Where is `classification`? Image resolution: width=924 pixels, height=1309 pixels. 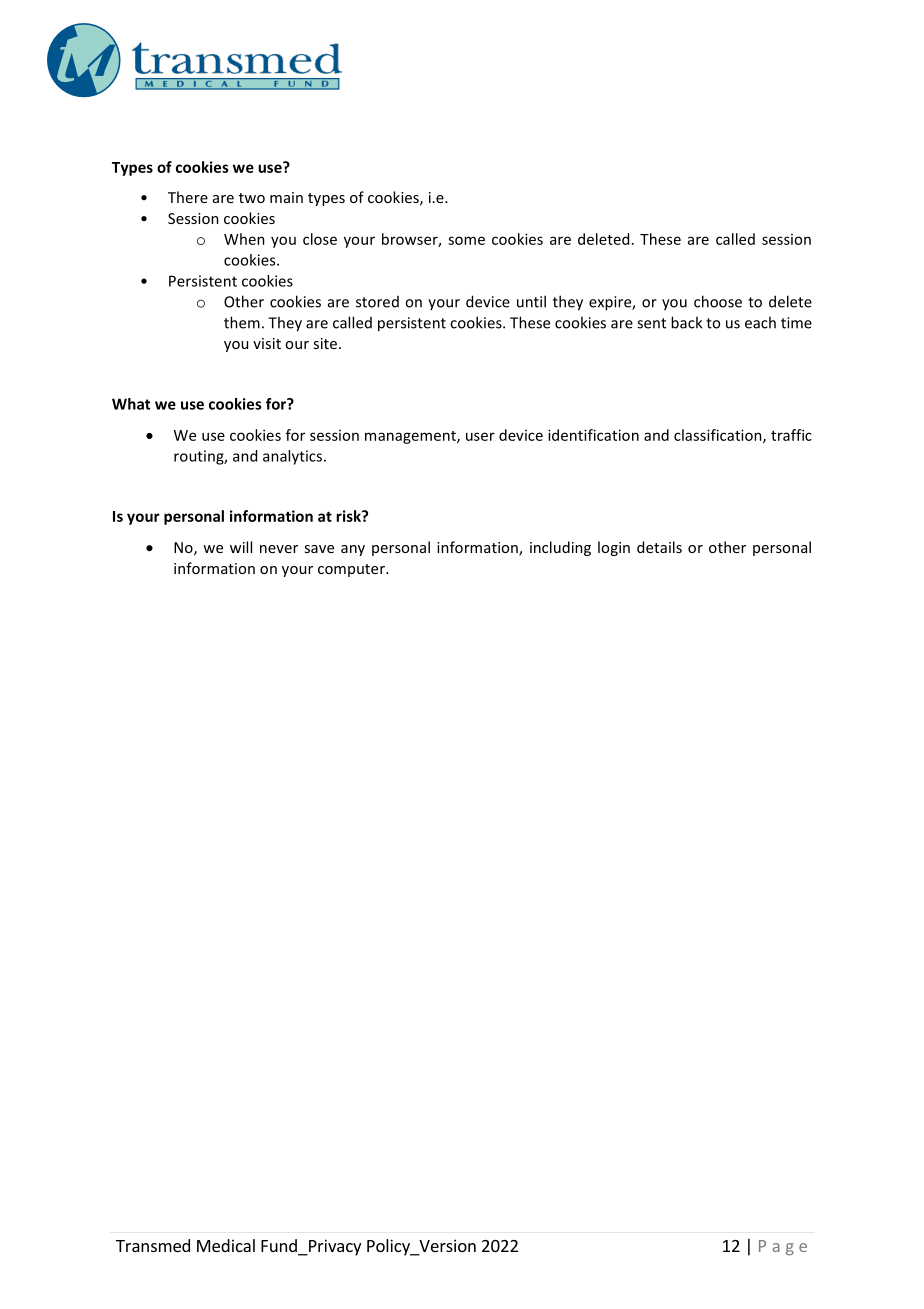
classification is located at coordinates (719, 436).
